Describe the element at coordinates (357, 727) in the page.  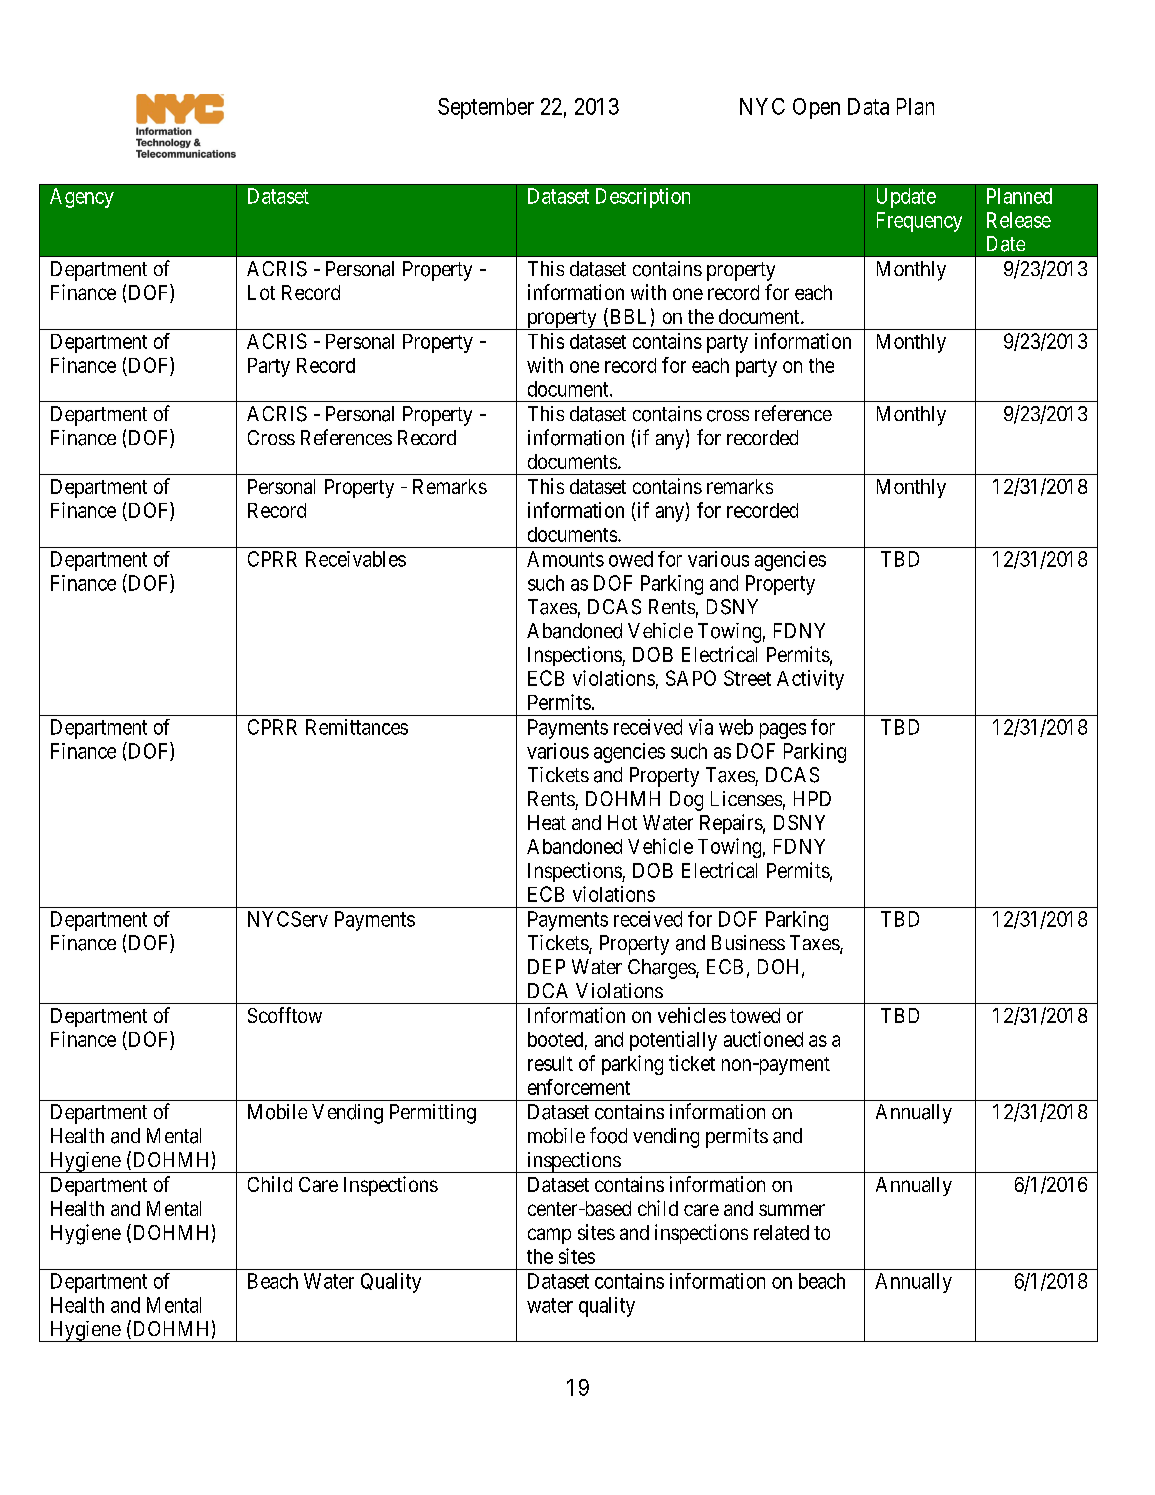
I see `Remittances` at that location.
